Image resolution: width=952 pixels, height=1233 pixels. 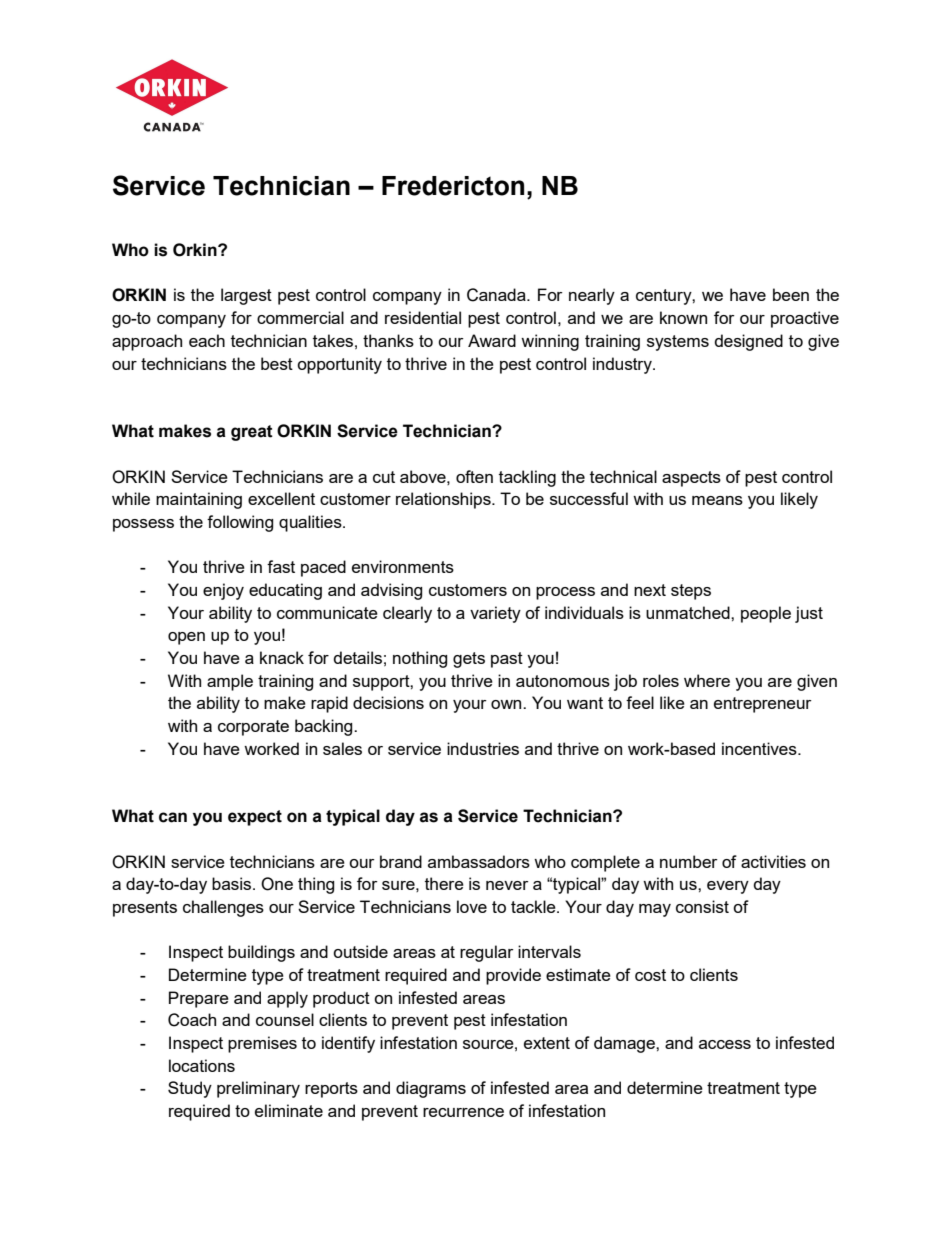 What do you see at coordinates (403, 566) in the image?
I see `environments` at bounding box center [403, 566].
